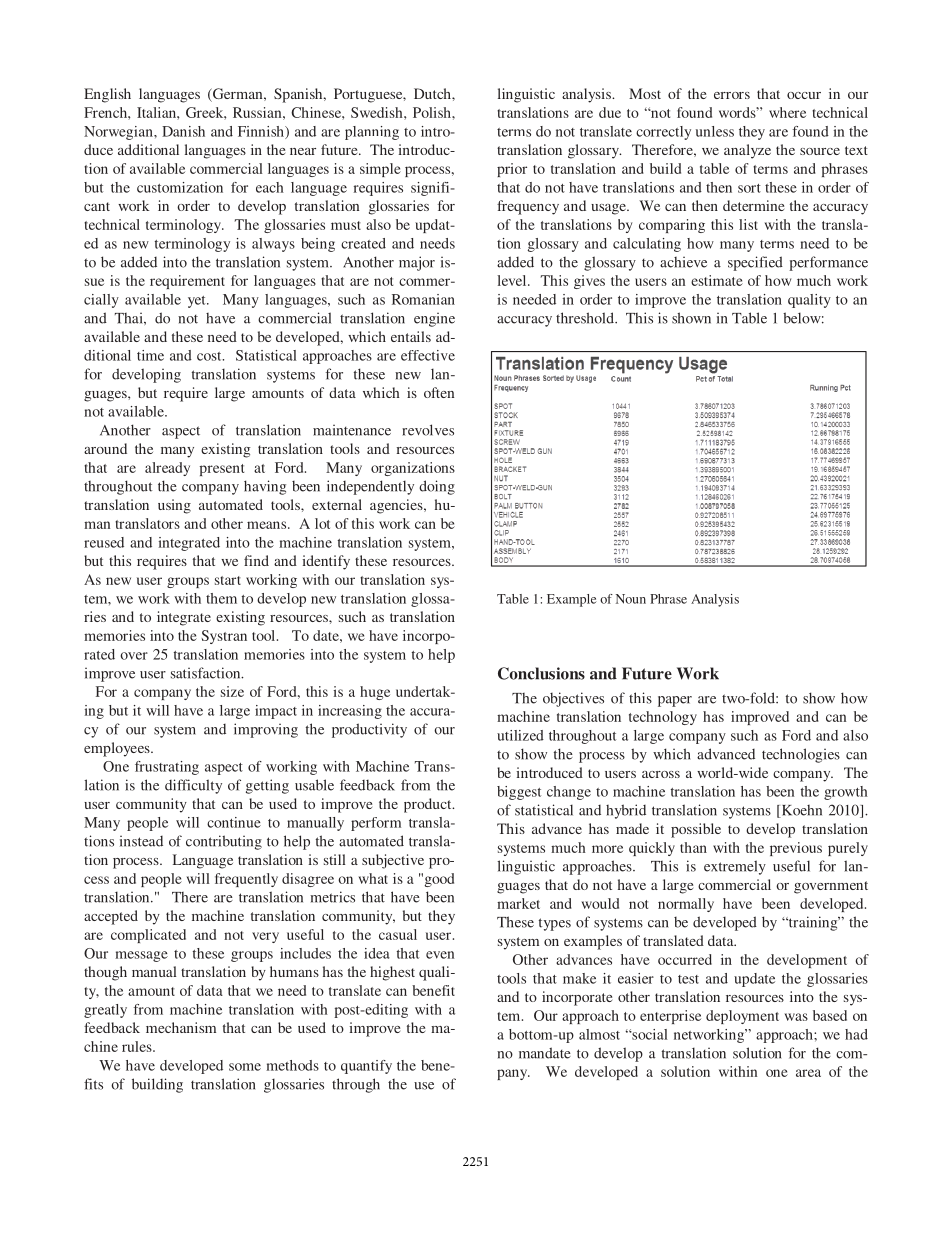 The height and width of the screenshot is (1233, 952). What do you see at coordinates (181, 1027) in the screenshot?
I see `mechanism` at bounding box center [181, 1027].
